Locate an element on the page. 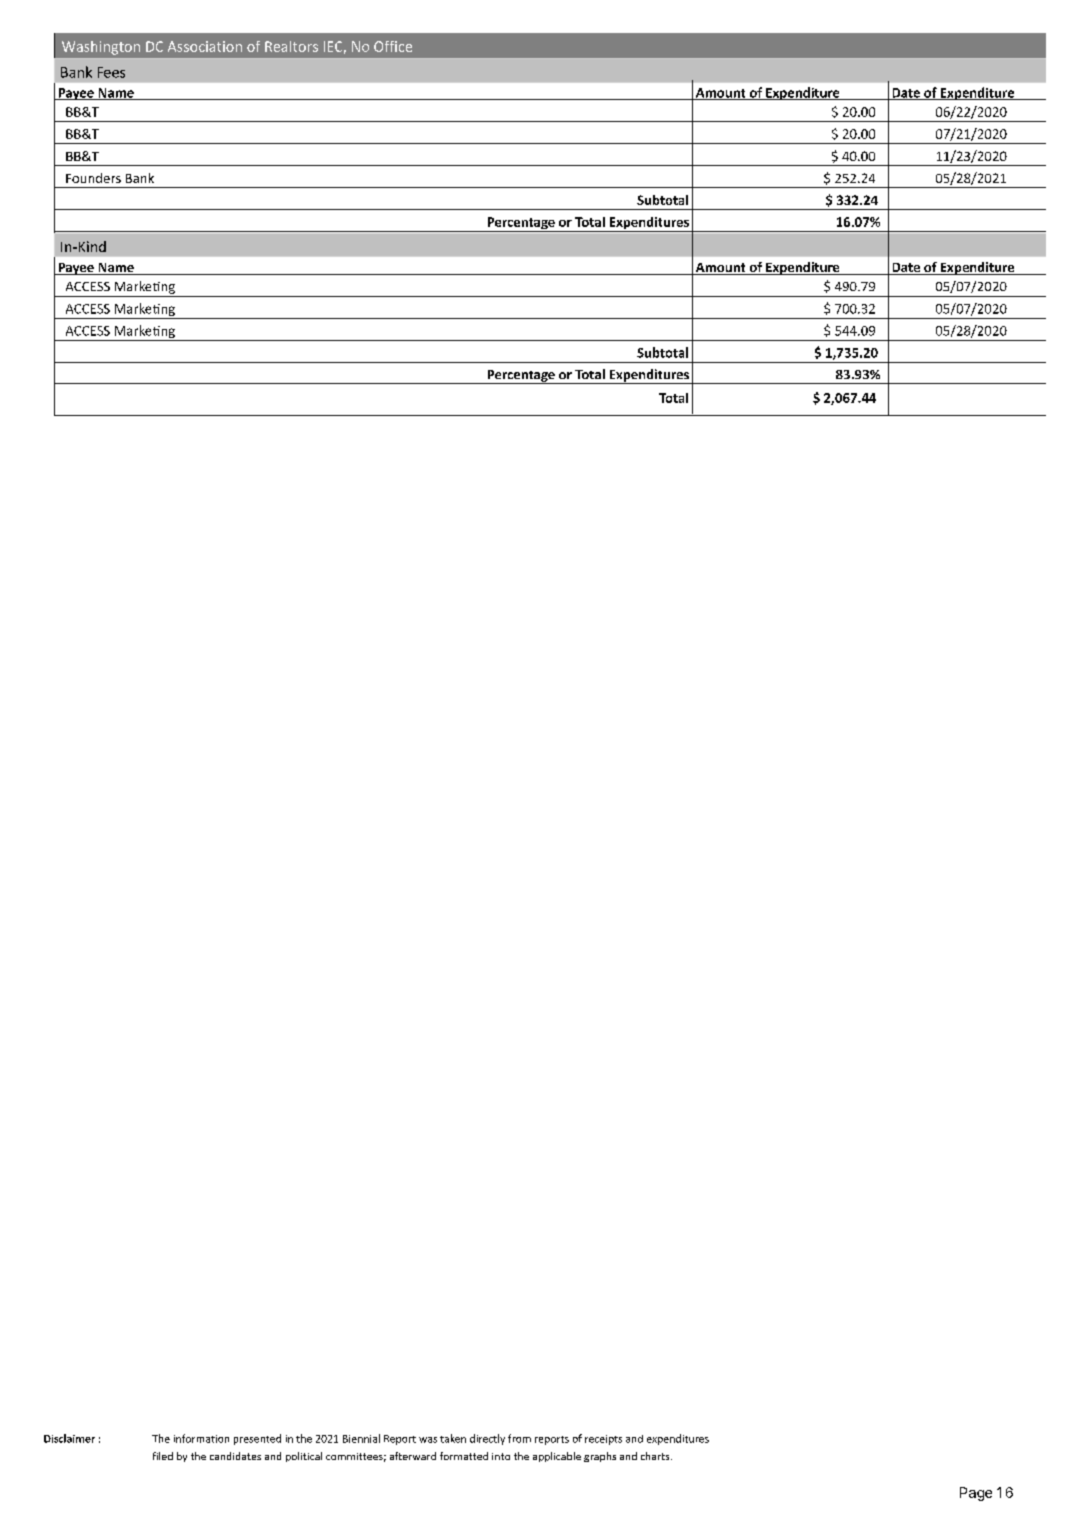 The height and width of the document is (1525, 1078). presented is located at coordinates (257, 1439).
